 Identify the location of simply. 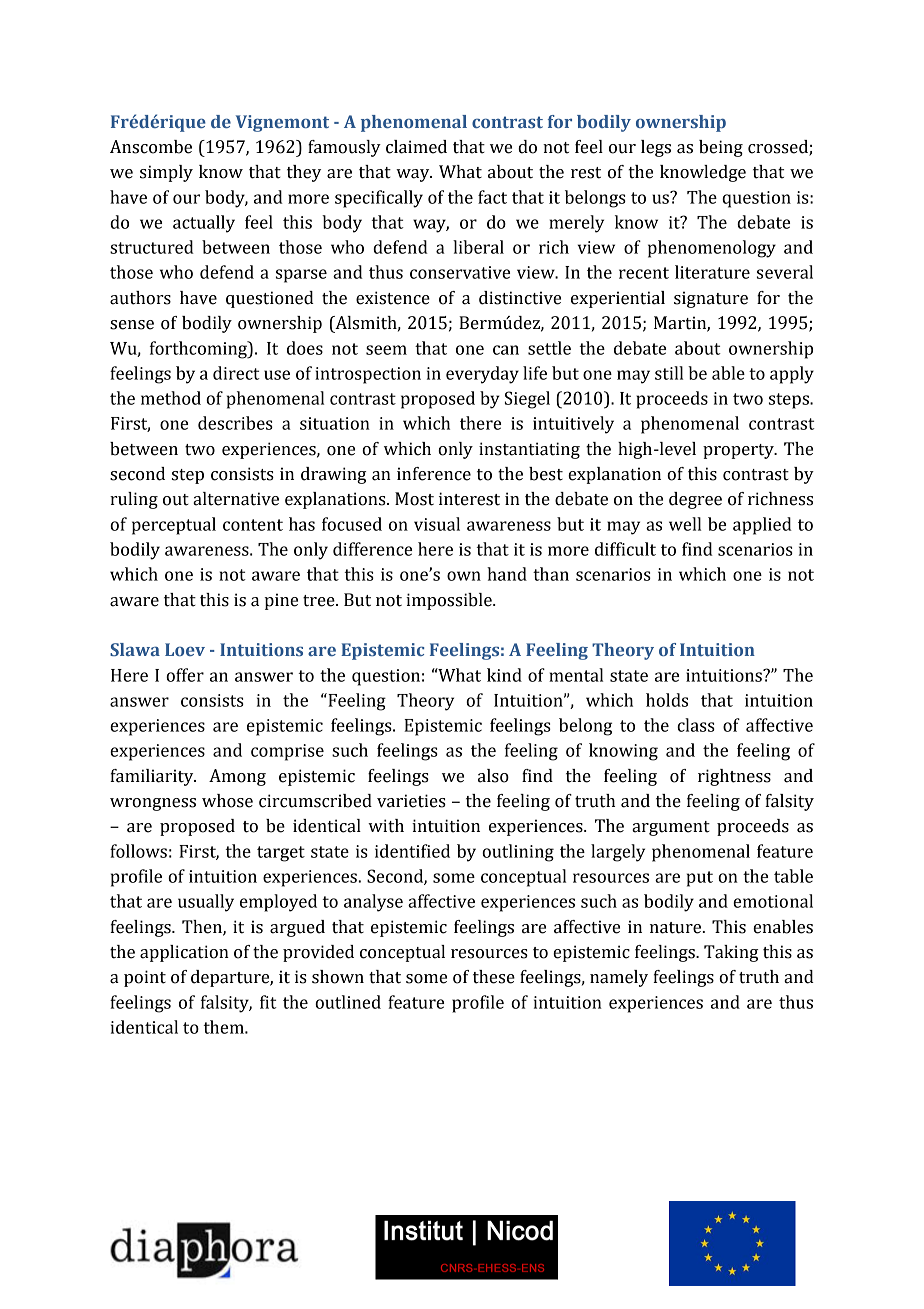
(166, 173).
